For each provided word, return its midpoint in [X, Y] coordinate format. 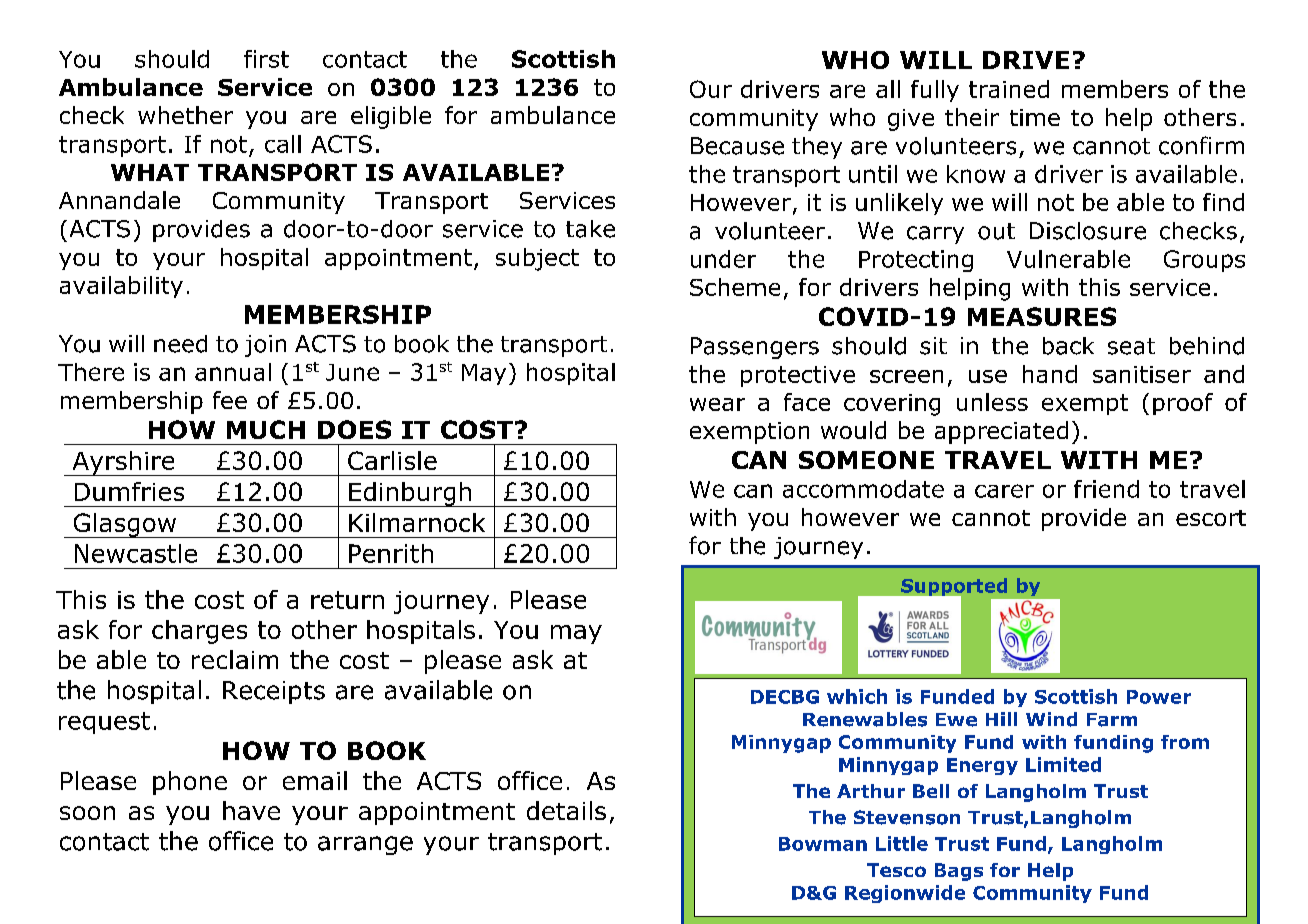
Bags [959, 872]
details [566, 810]
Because [737, 146]
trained [1009, 89]
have [251, 810]
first [266, 59]
